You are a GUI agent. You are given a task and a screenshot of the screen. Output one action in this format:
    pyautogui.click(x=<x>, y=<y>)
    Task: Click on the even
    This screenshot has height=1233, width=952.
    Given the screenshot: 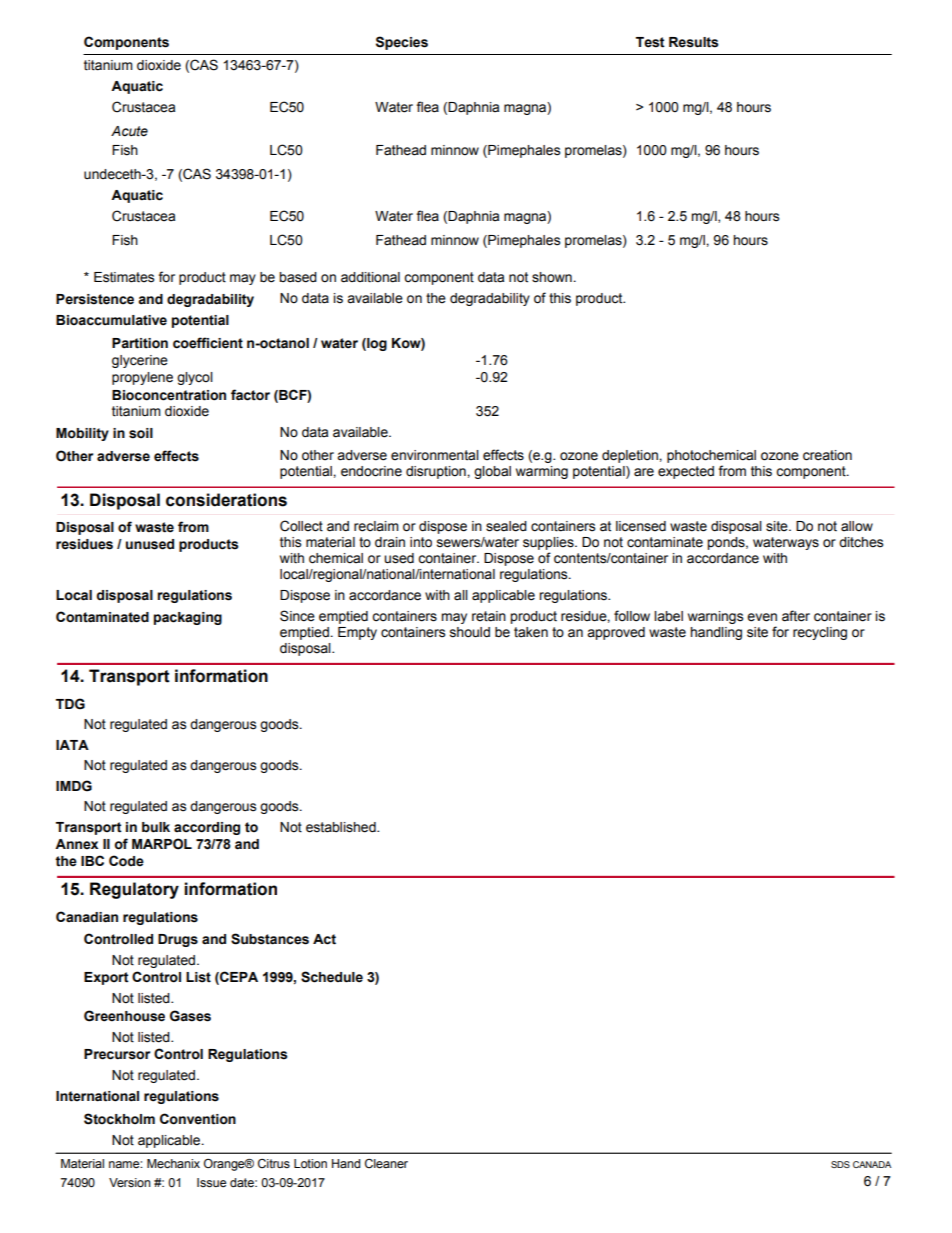 What is the action you would take?
    pyautogui.click(x=762, y=617)
